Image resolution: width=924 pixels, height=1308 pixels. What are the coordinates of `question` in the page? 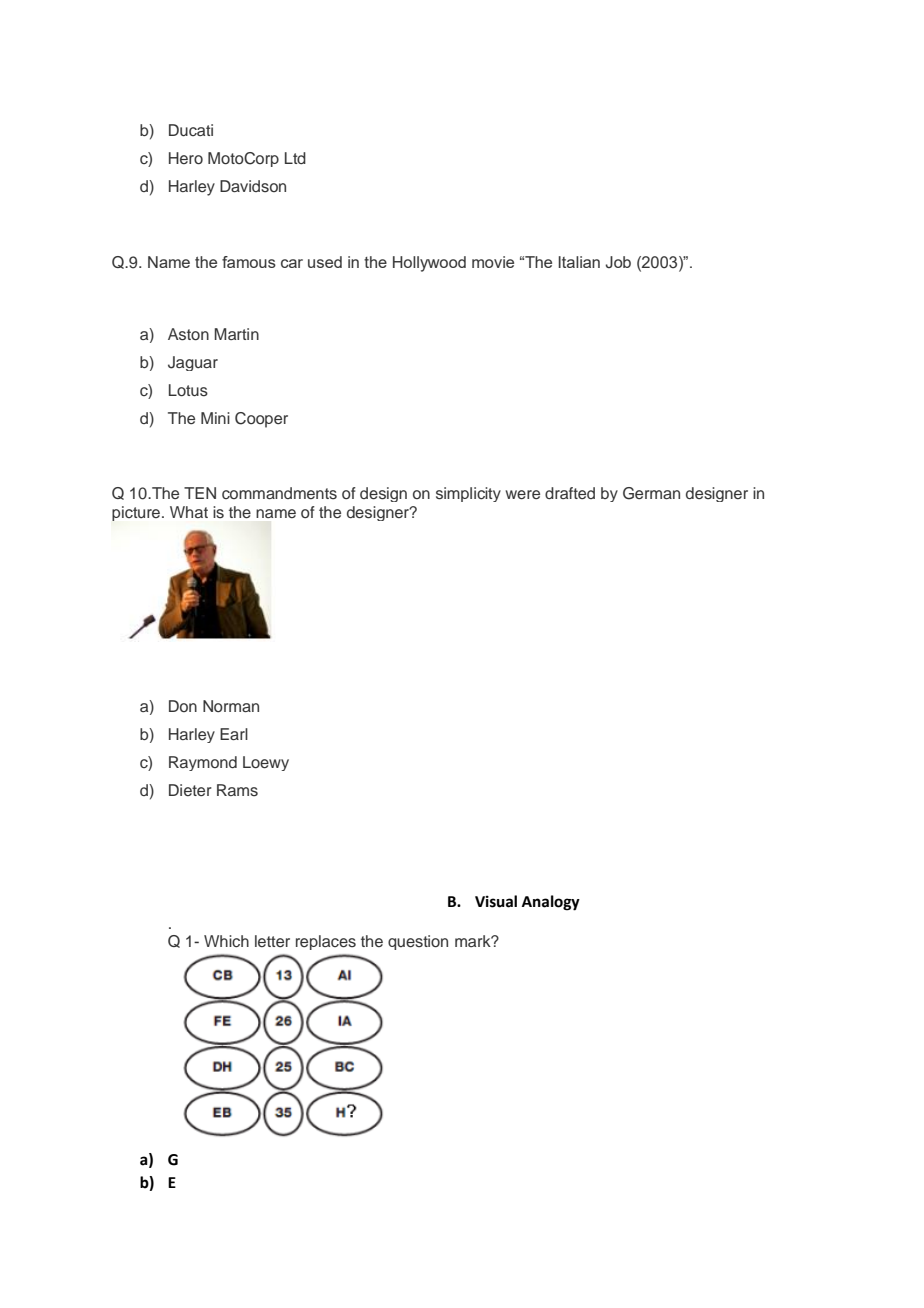 It's located at (418, 942).
